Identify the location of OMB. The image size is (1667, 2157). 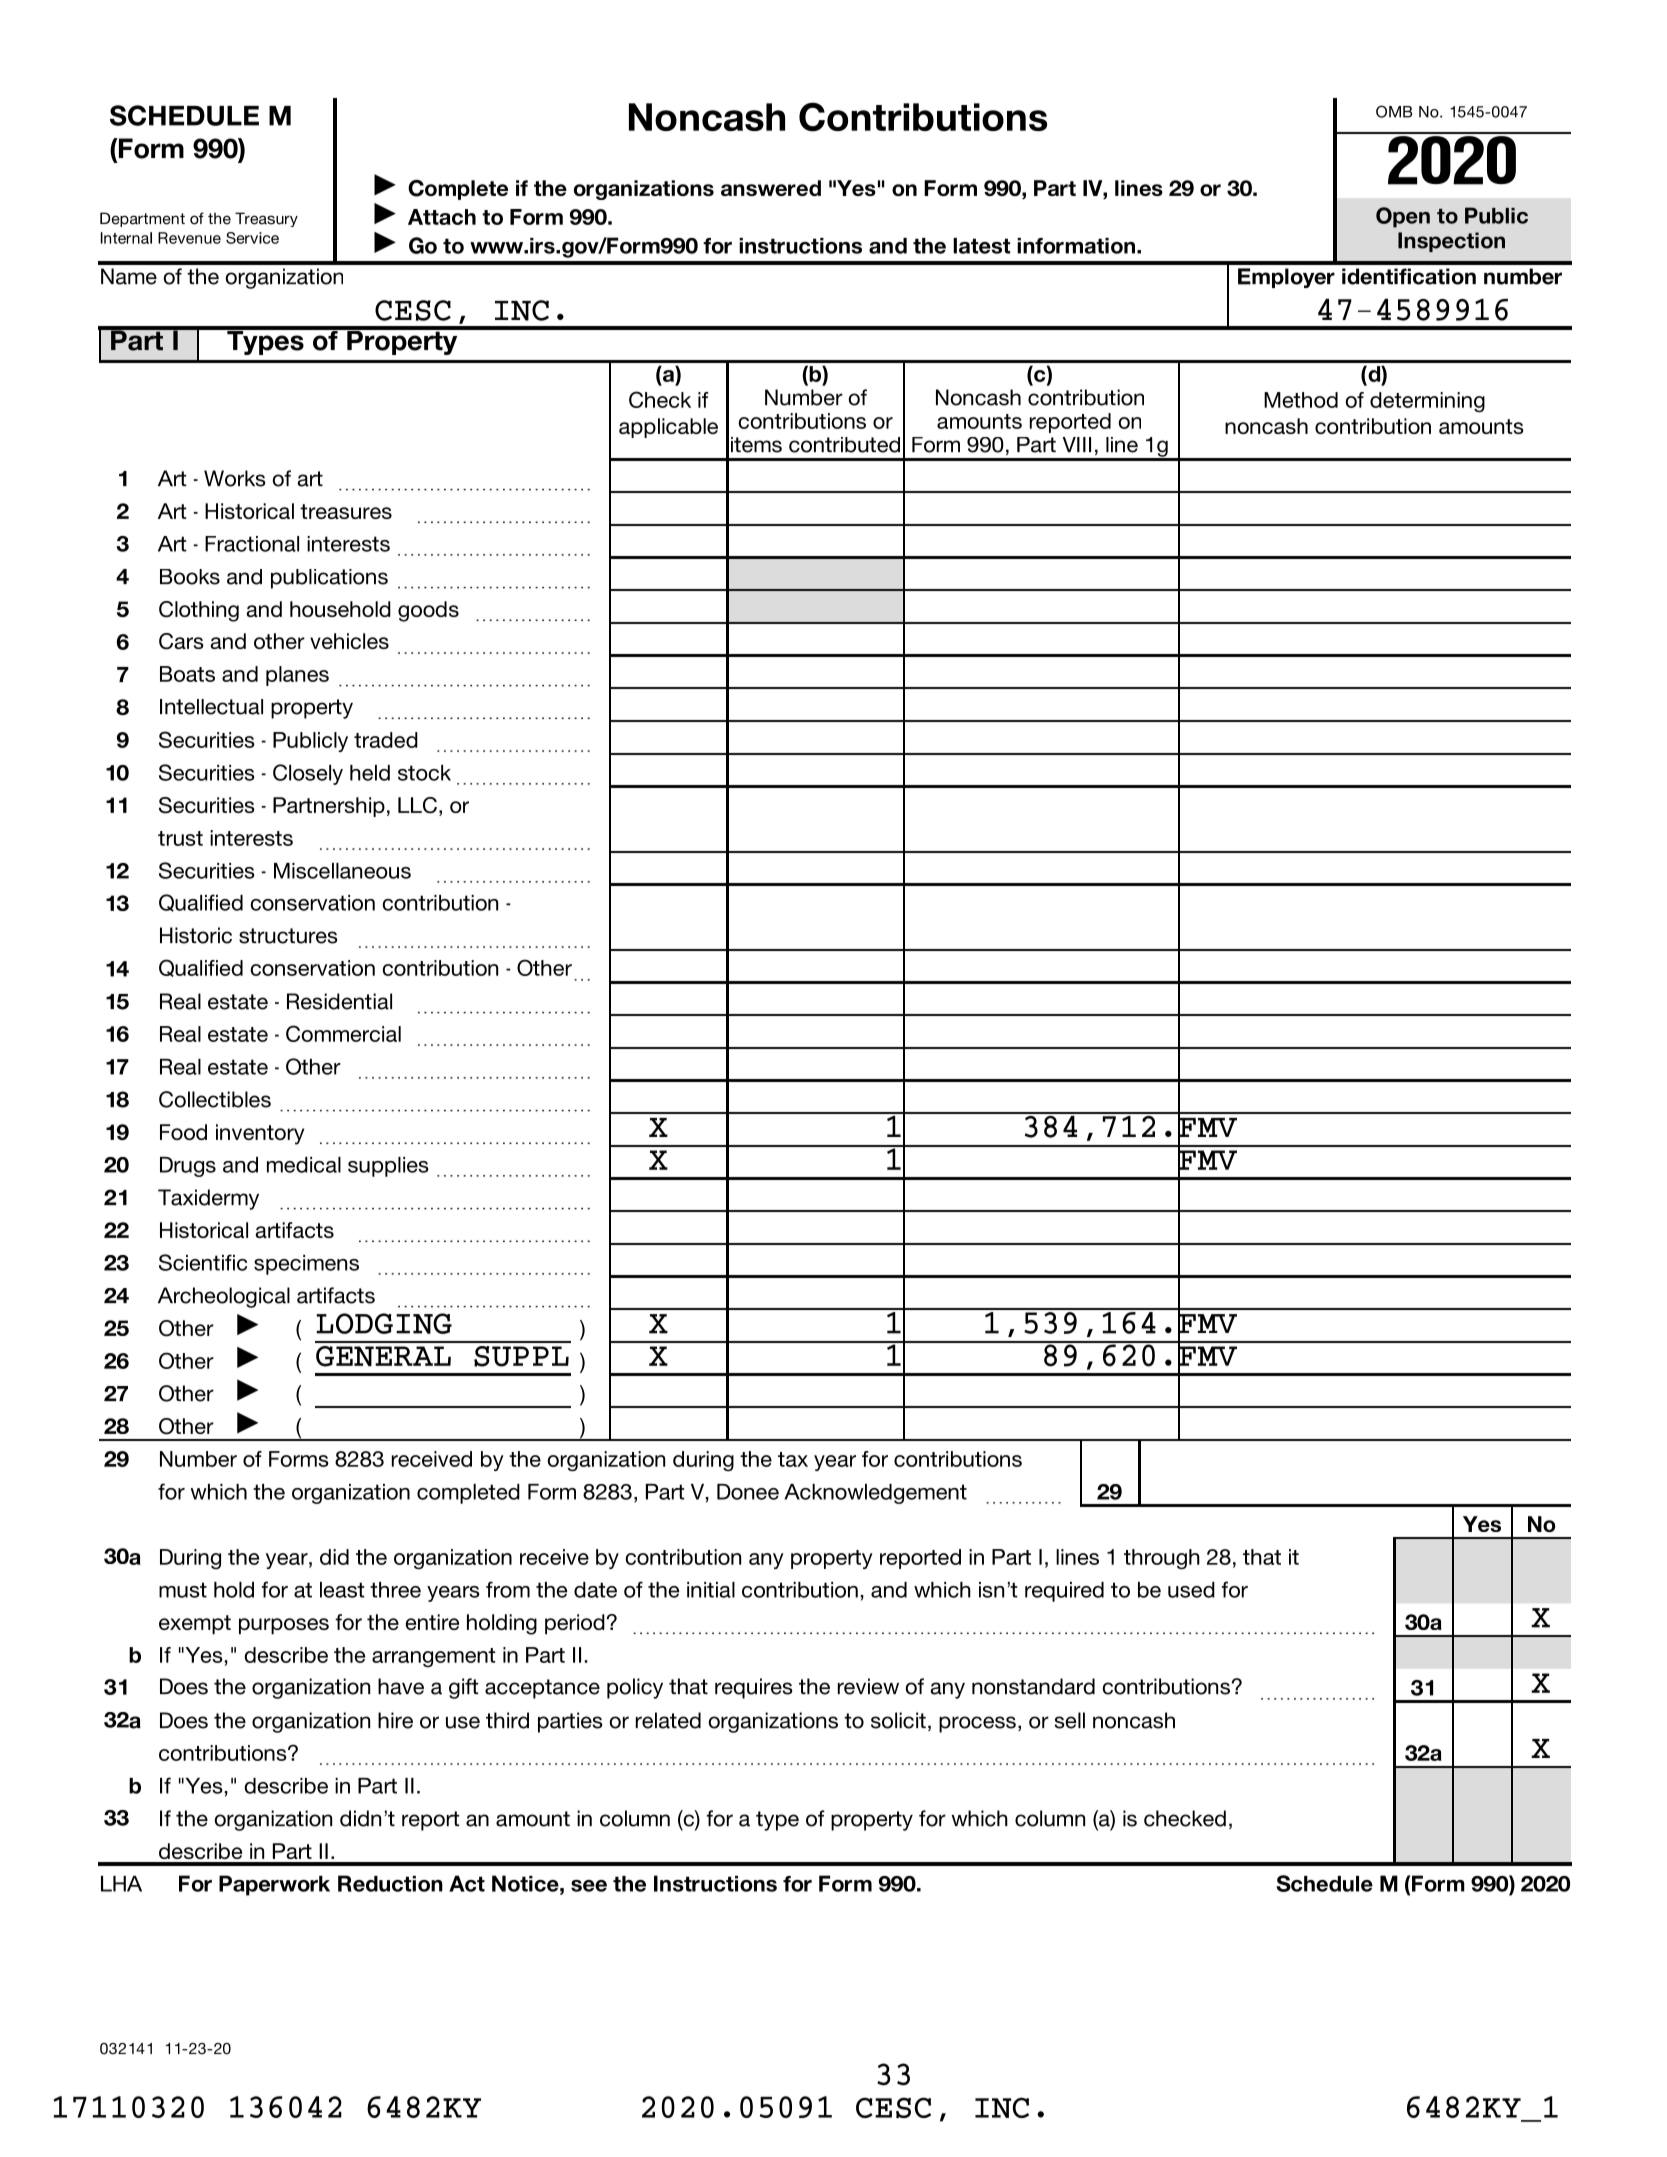
(1394, 111).
